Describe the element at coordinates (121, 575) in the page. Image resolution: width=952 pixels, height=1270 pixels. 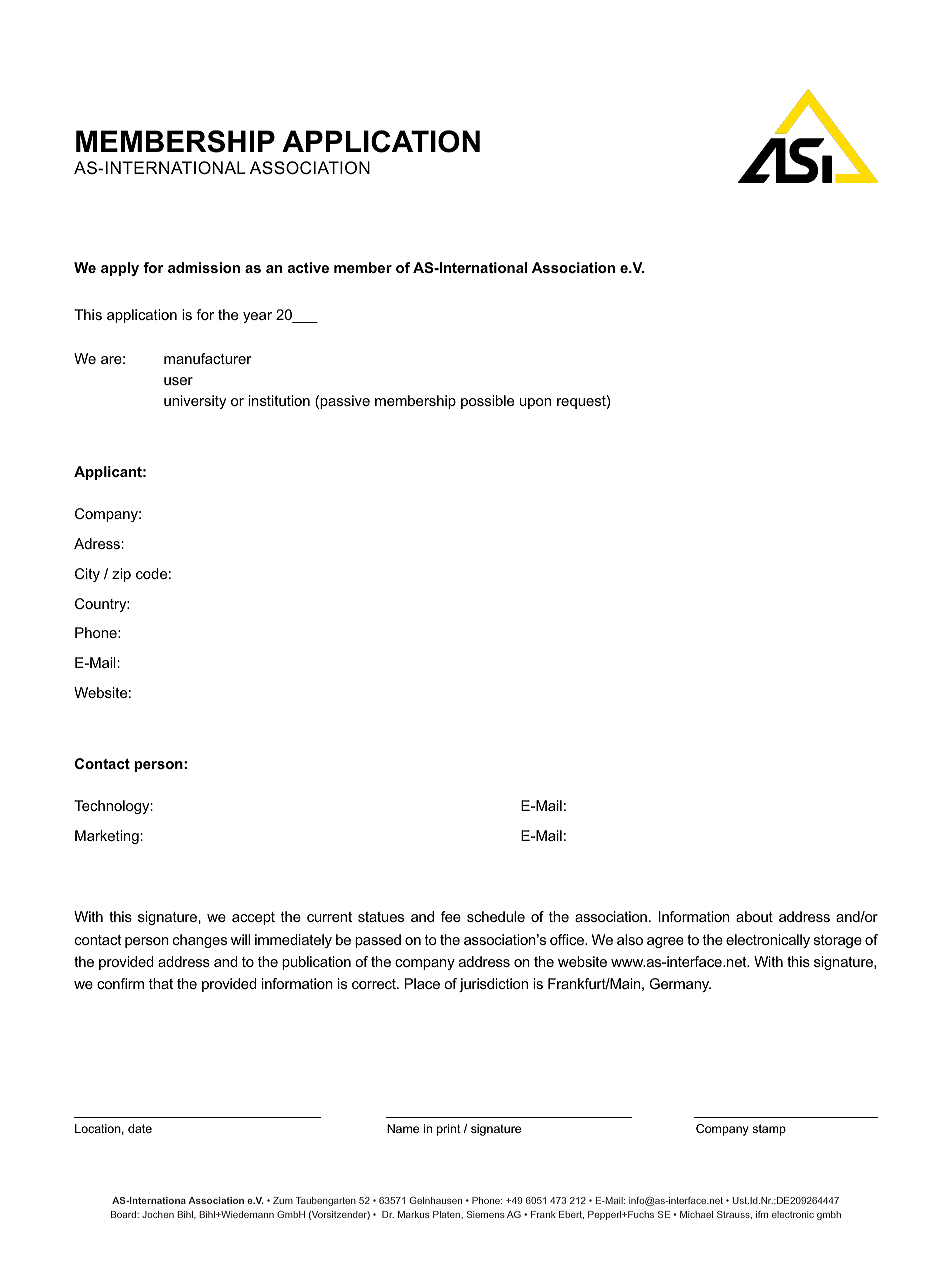
I see `zip` at that location.
